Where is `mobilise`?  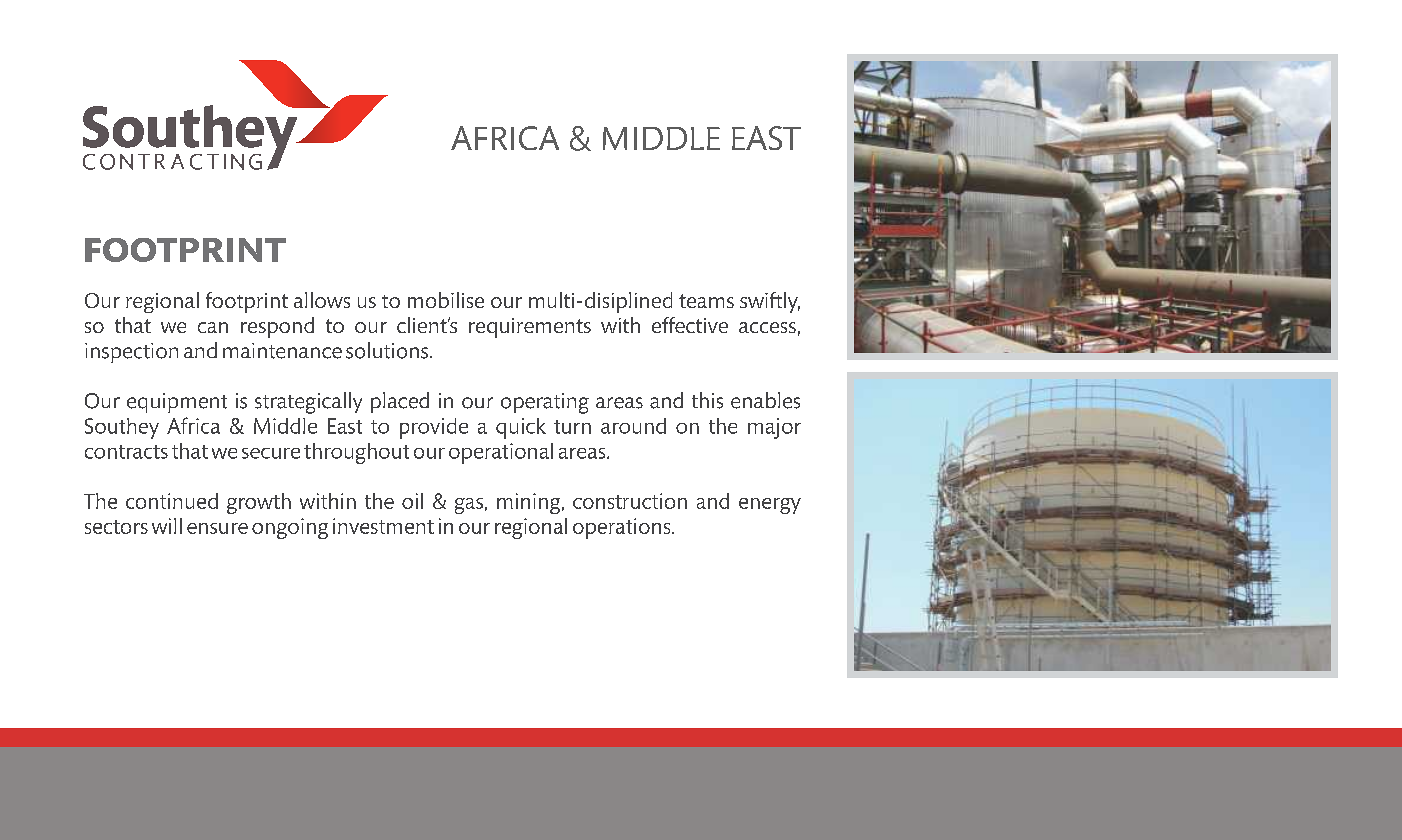 mobilise is located at coordinates (446, 300).
